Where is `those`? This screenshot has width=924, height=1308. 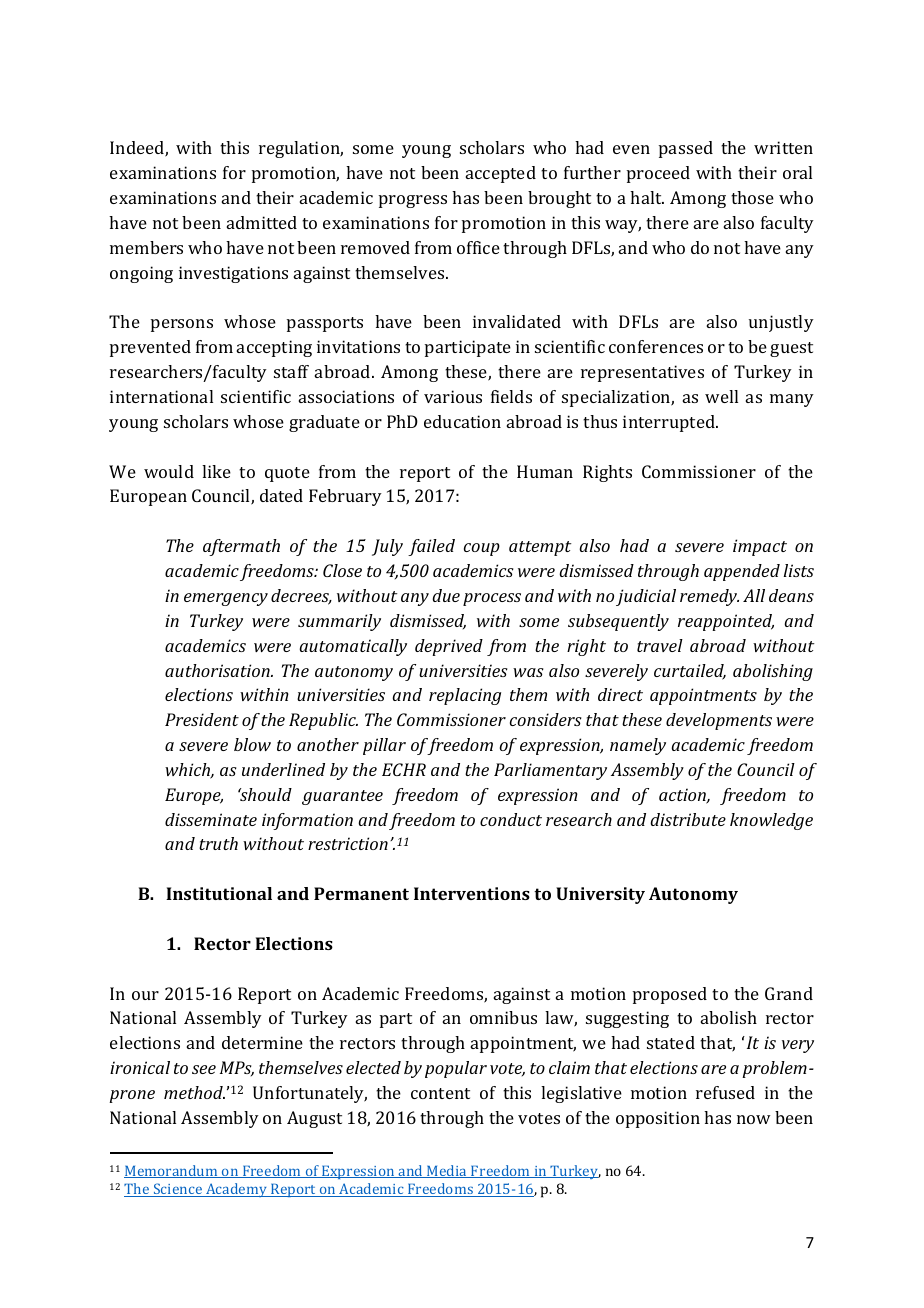
those is located at coordinates (752, 197).
